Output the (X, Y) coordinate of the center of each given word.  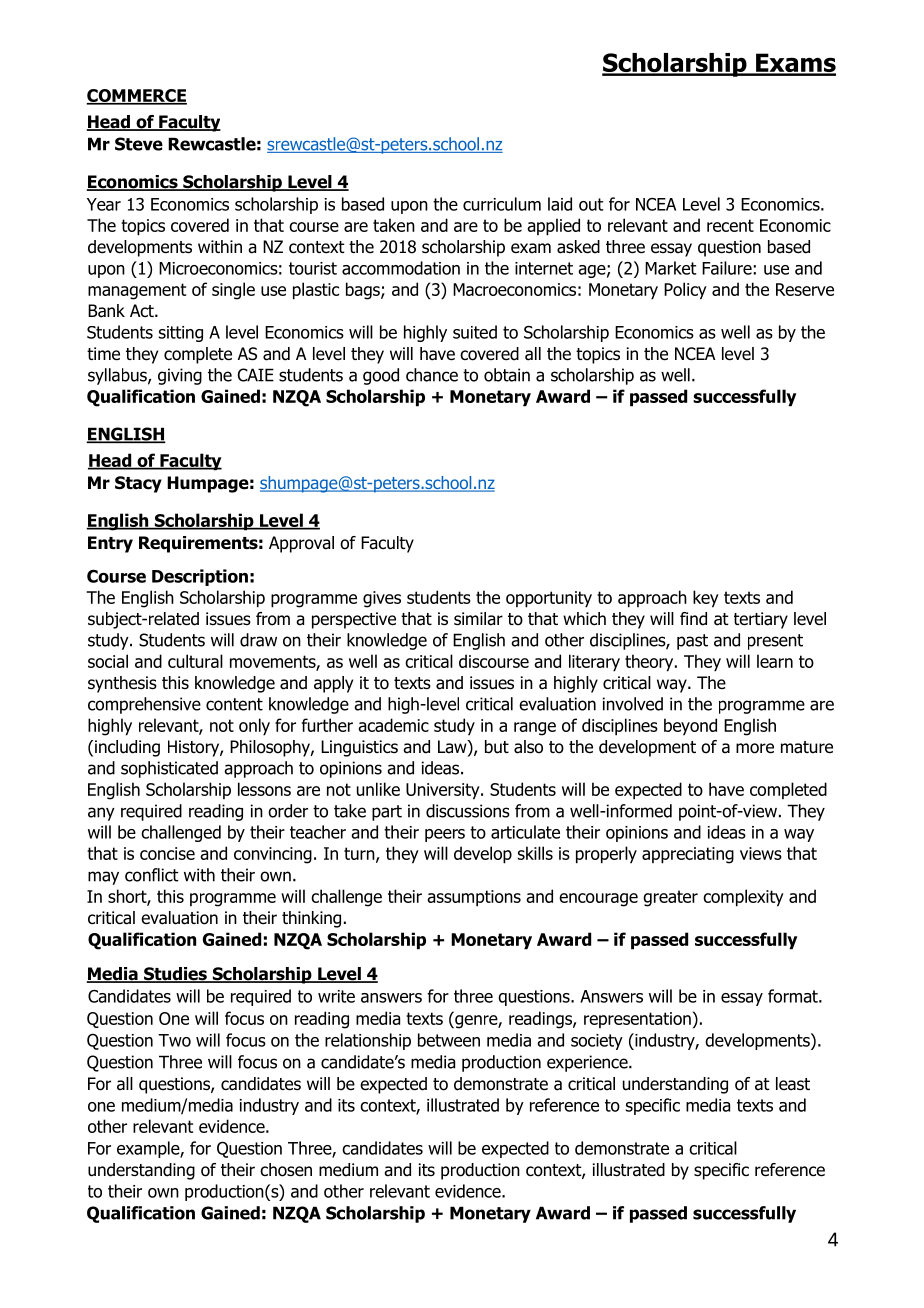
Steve (139, 144)
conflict (152, 875)
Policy (685, 291)
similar (478, 619)
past (692, 642)
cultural (195, 661)
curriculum (502, 204)
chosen (286, 1170)
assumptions (474, 898)
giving (180, 376)
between (449, 1040)
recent (730, 225)
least (793, 1084)
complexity (743, 898)
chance (432, 375)
